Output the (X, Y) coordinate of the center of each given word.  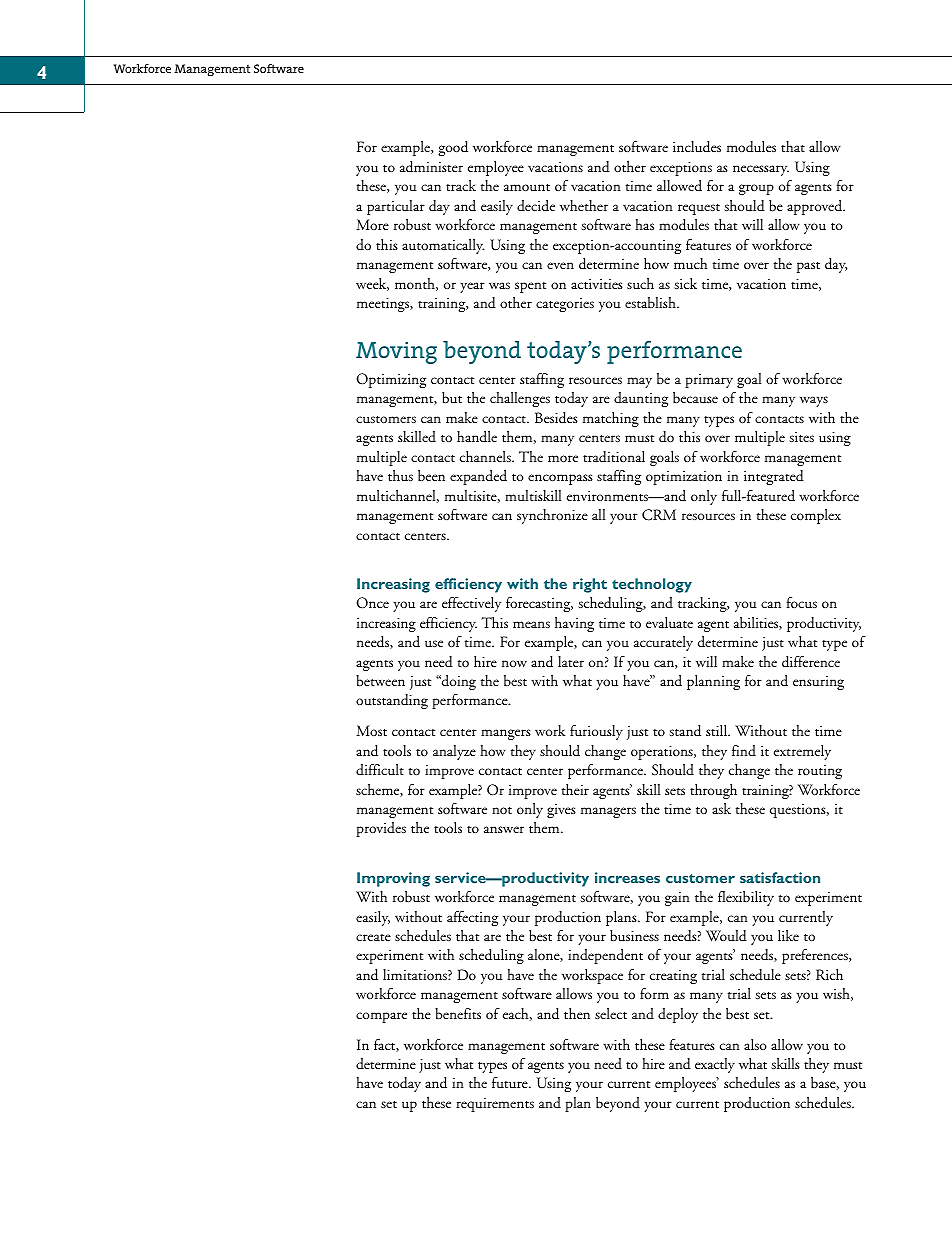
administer (431, 167)
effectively (471, 604)
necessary (761, 170)
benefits (458, 1013)
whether (584, 205)
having (574, 624)
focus (802, 603)
